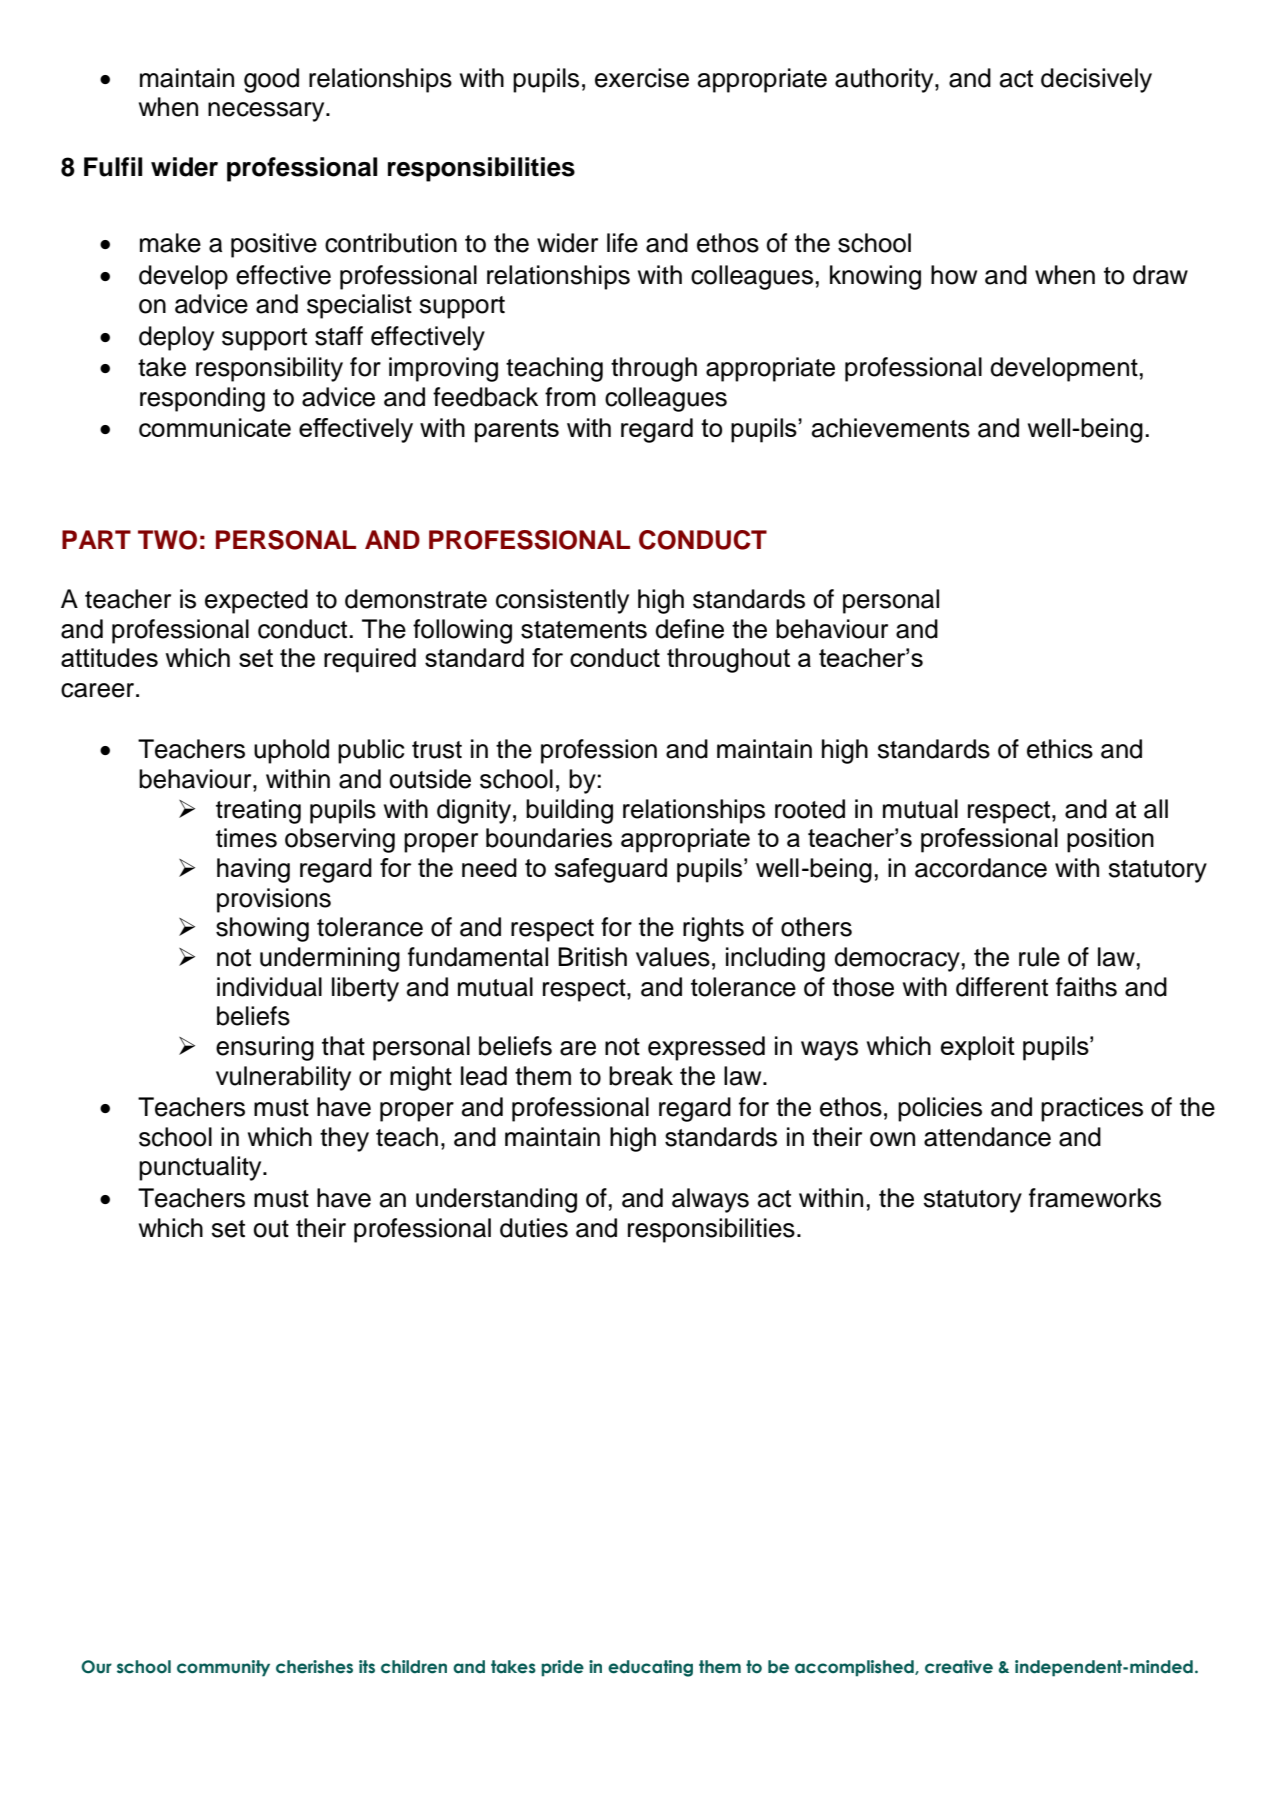 This image has height=1811, width=1280. Describe the element at coordinates (265, 1048) in the image. I see `ensuring` at that location.
